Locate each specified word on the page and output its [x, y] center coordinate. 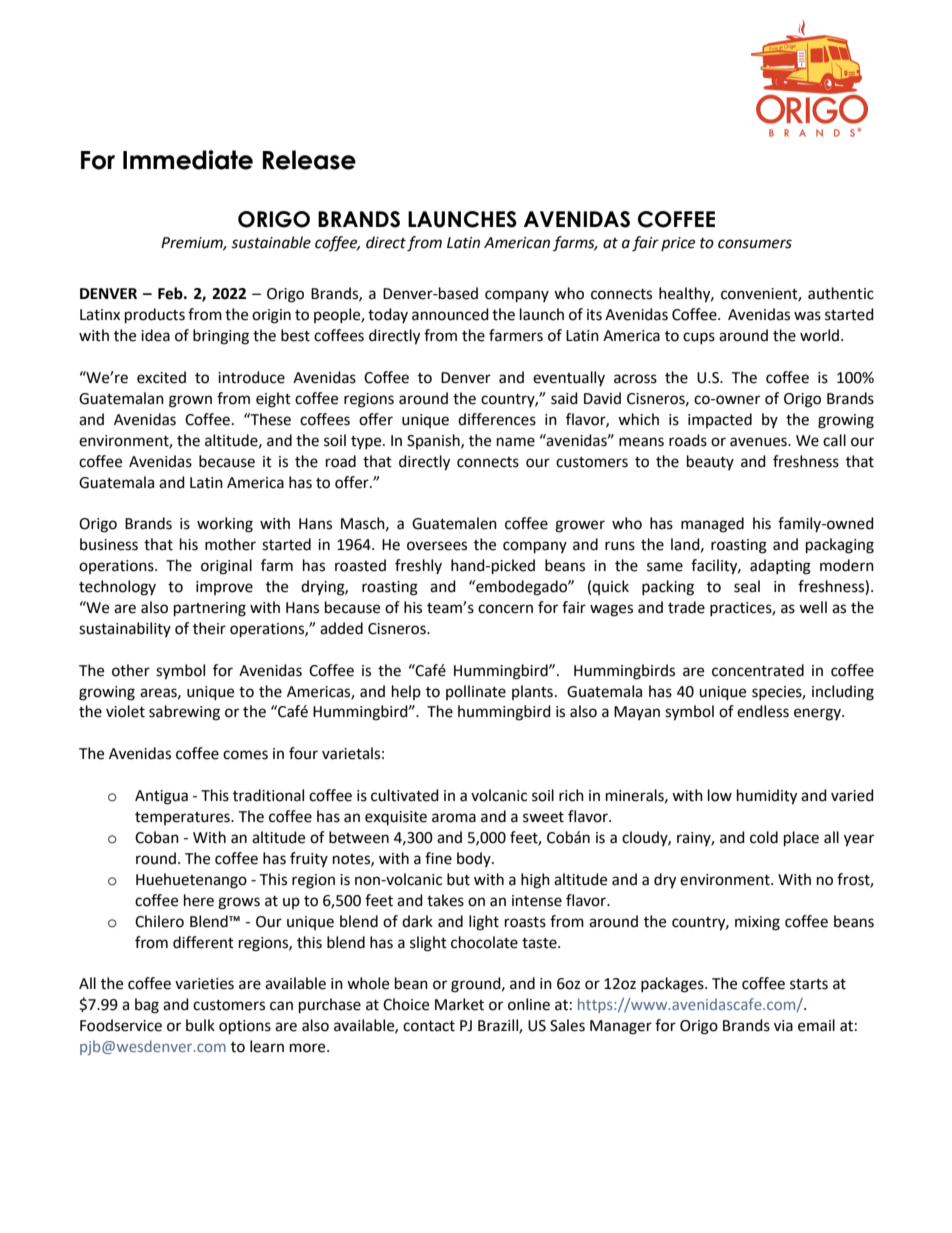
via [783, 1026]
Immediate [188, 160]
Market [459, 1004]
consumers [755, 244]
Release [309, 160]
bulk [200, 1025]
